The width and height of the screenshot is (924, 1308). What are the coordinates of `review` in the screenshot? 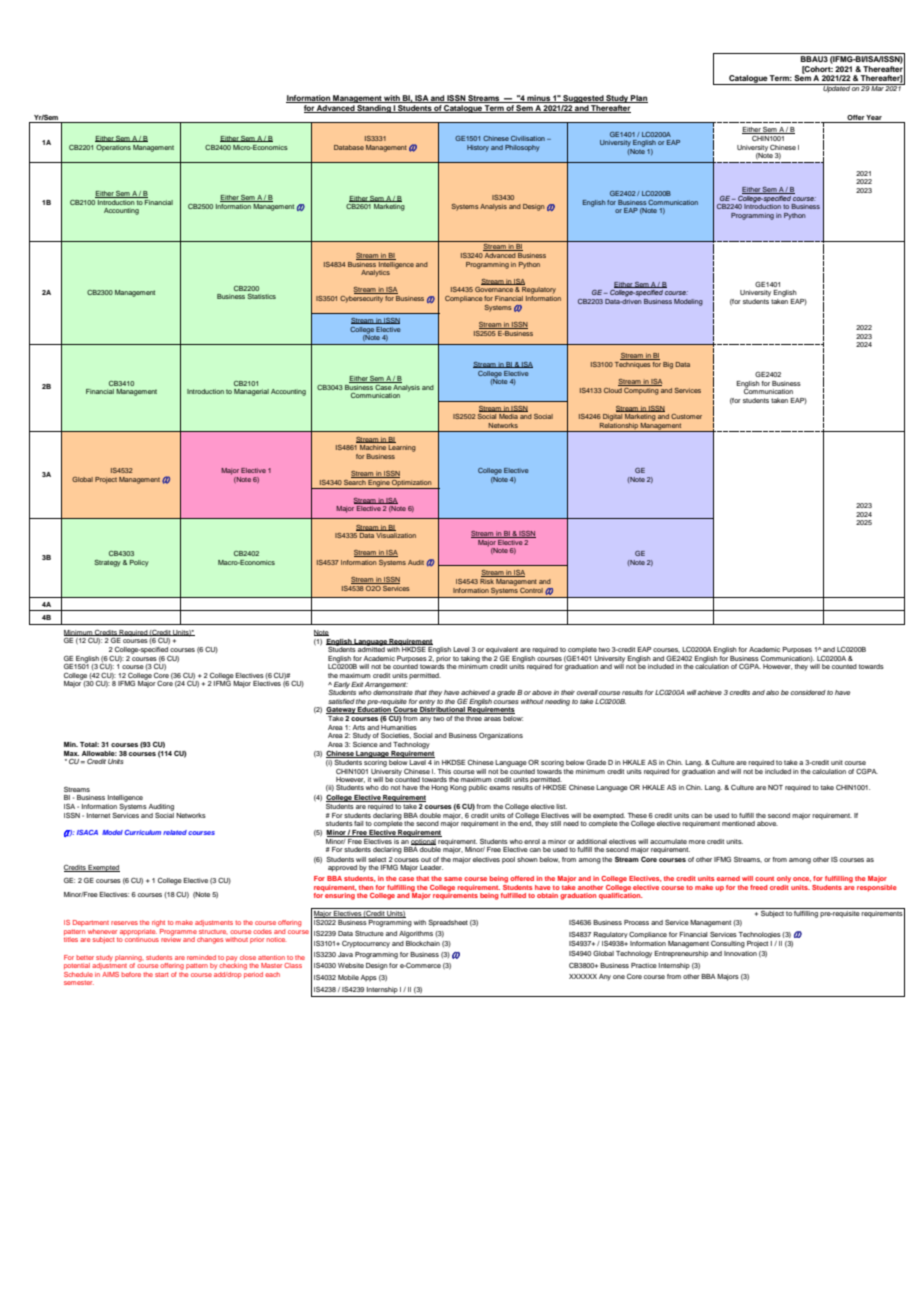 It's located at (171, 938).
